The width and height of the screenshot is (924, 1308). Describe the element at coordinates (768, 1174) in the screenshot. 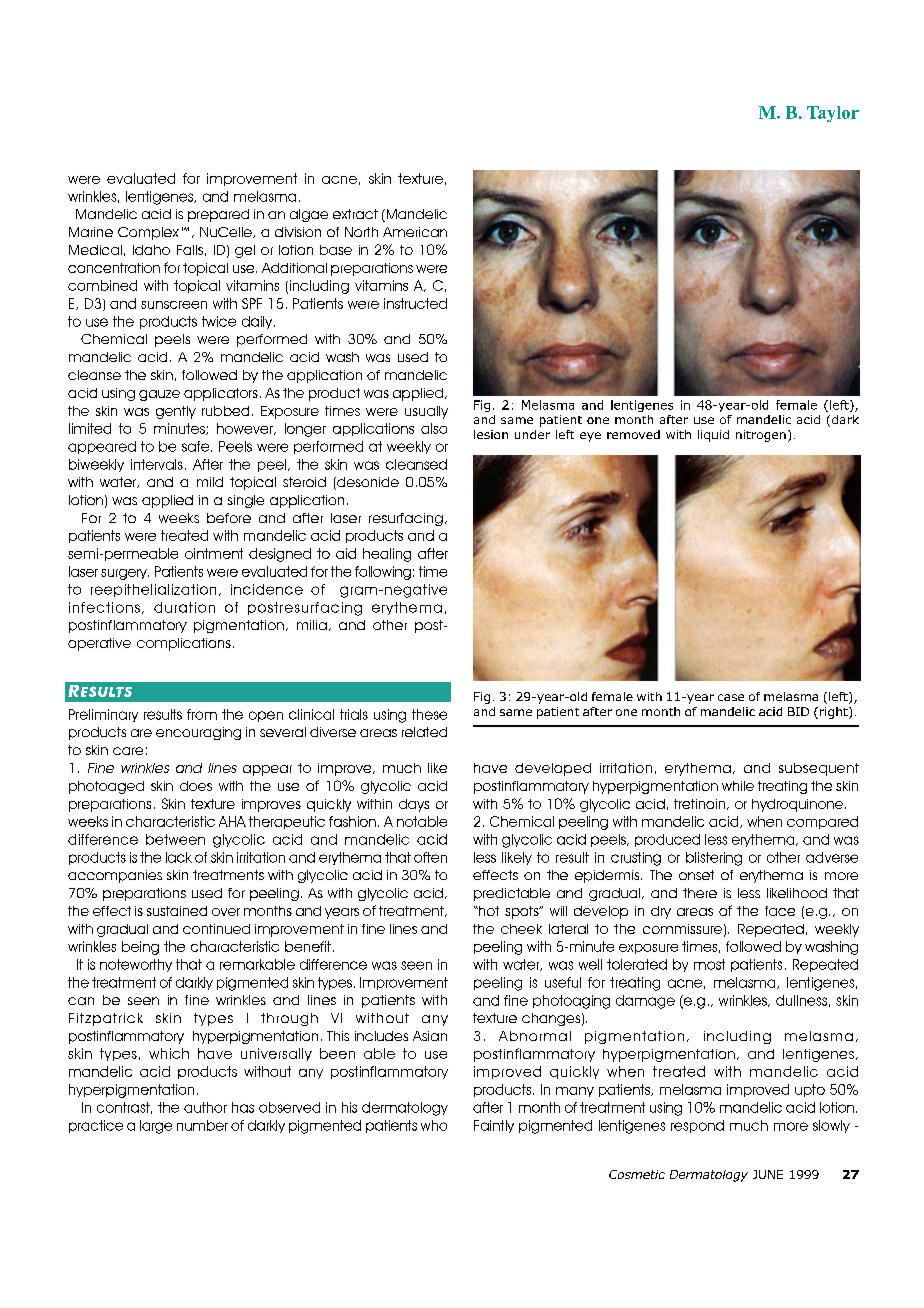

I see `JUNE` at that location.
